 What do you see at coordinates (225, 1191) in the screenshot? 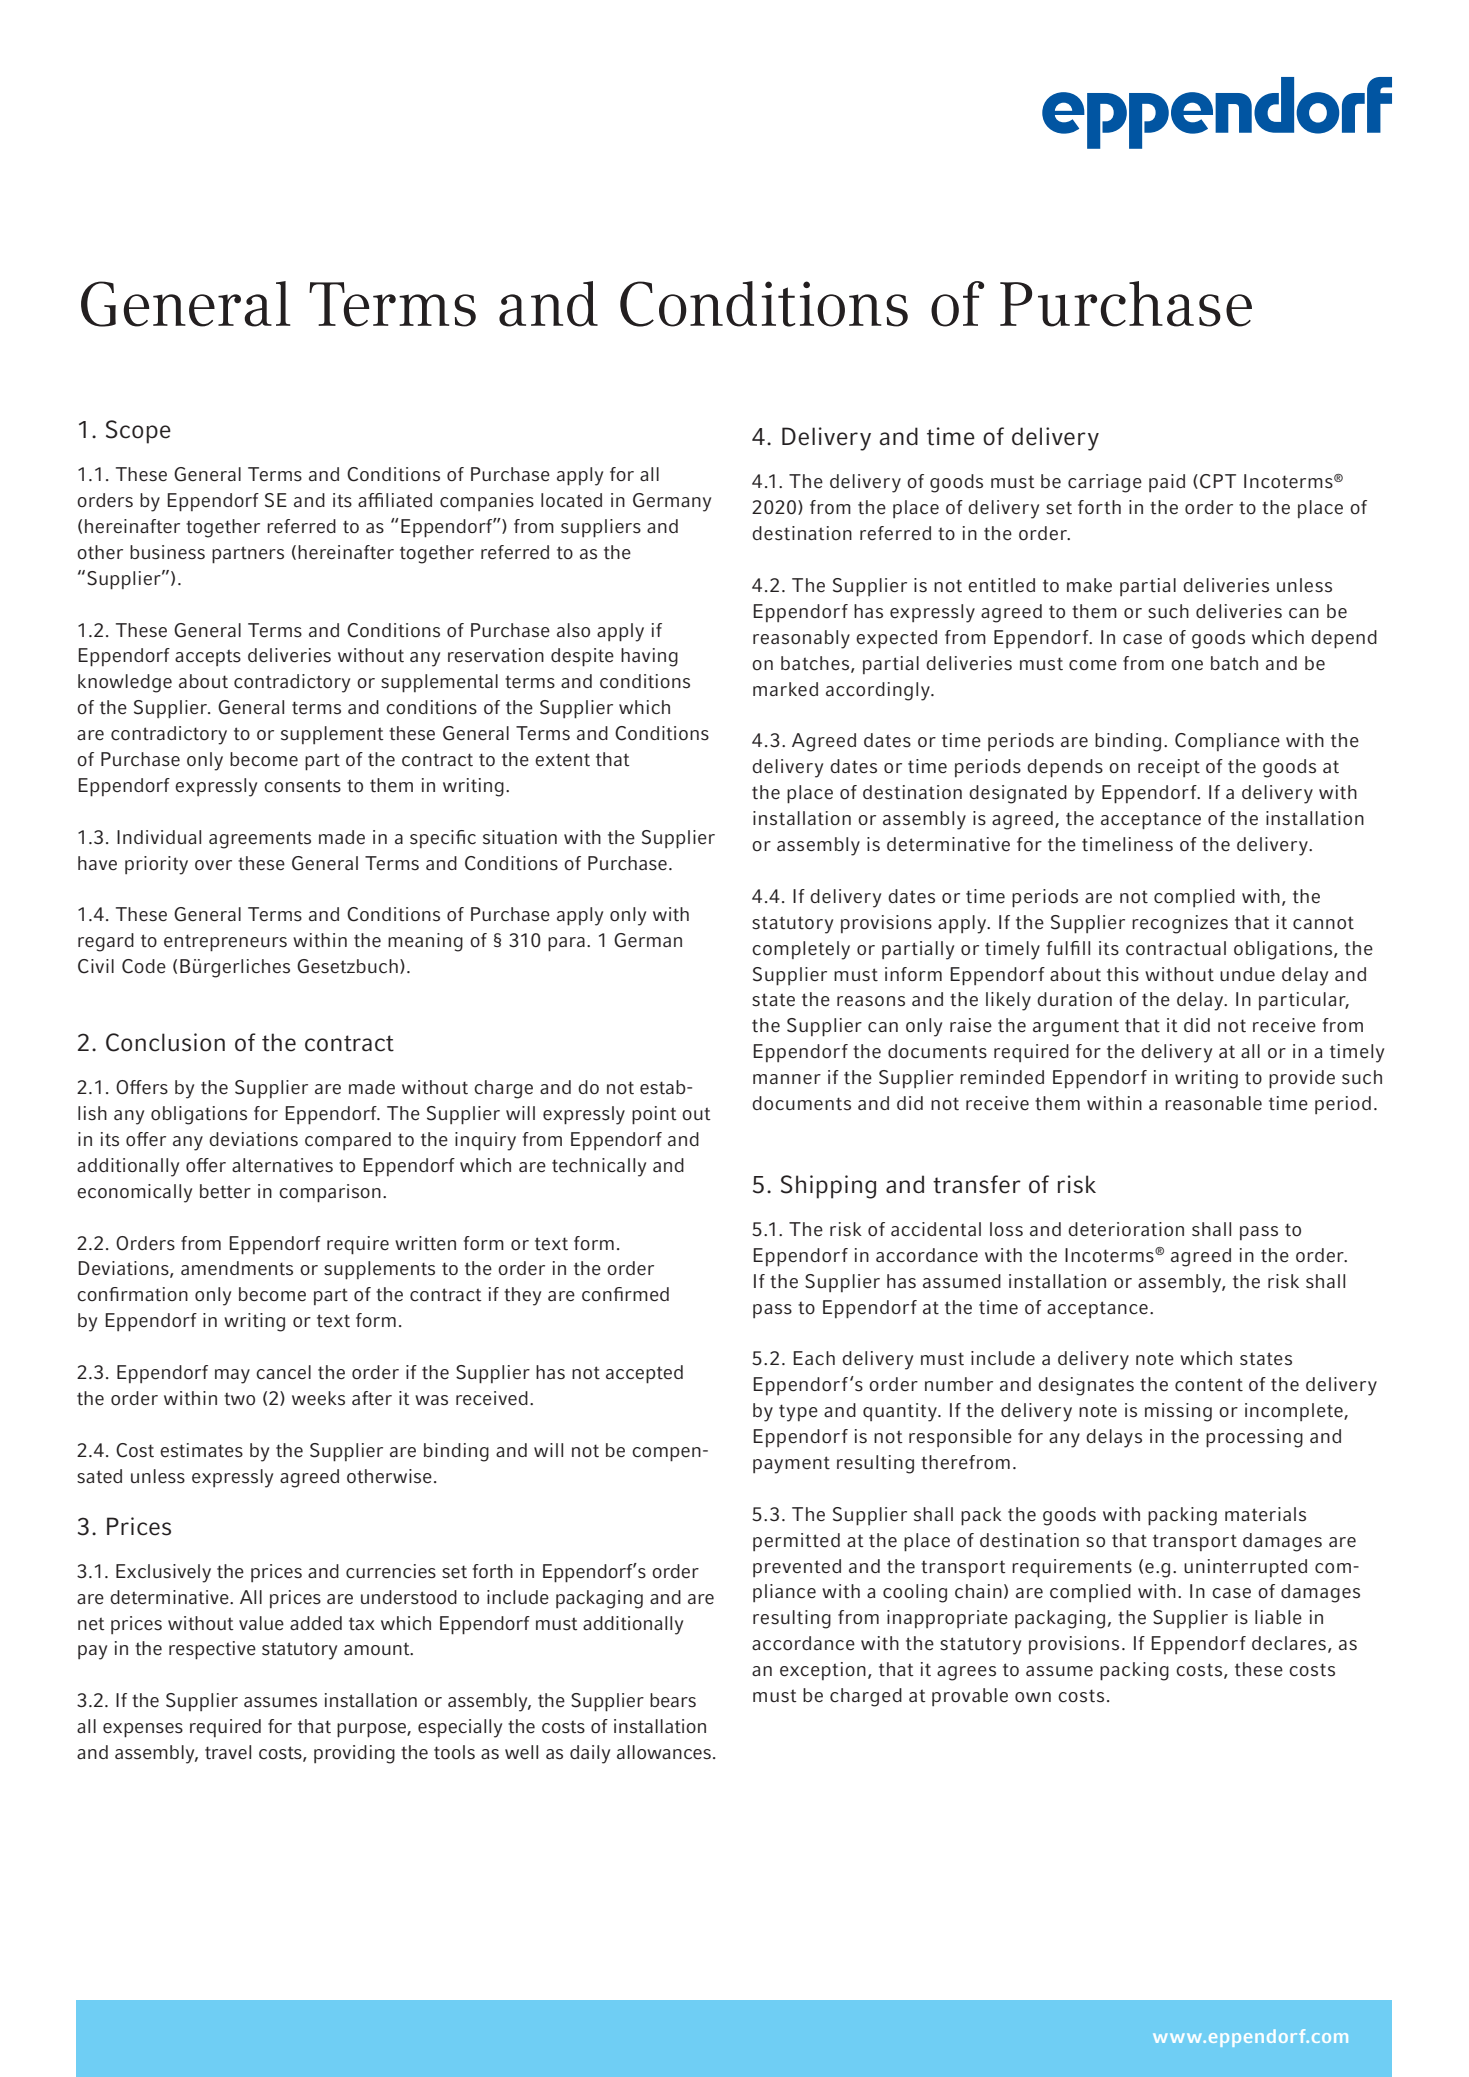
I see `better` at bounding box center [225, 1191].
